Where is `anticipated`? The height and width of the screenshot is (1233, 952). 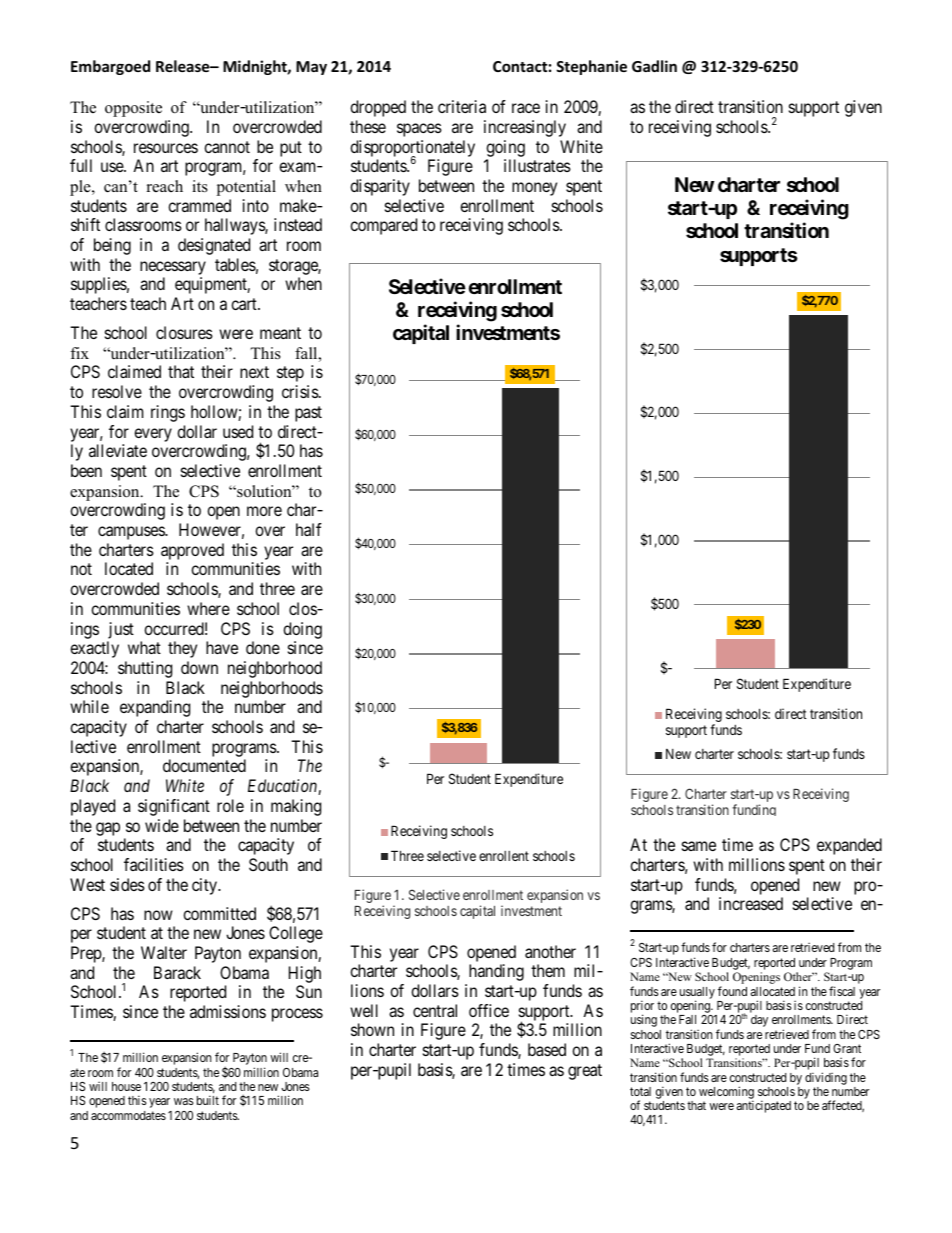 anticipated is located at coordinates (764, 1106).
